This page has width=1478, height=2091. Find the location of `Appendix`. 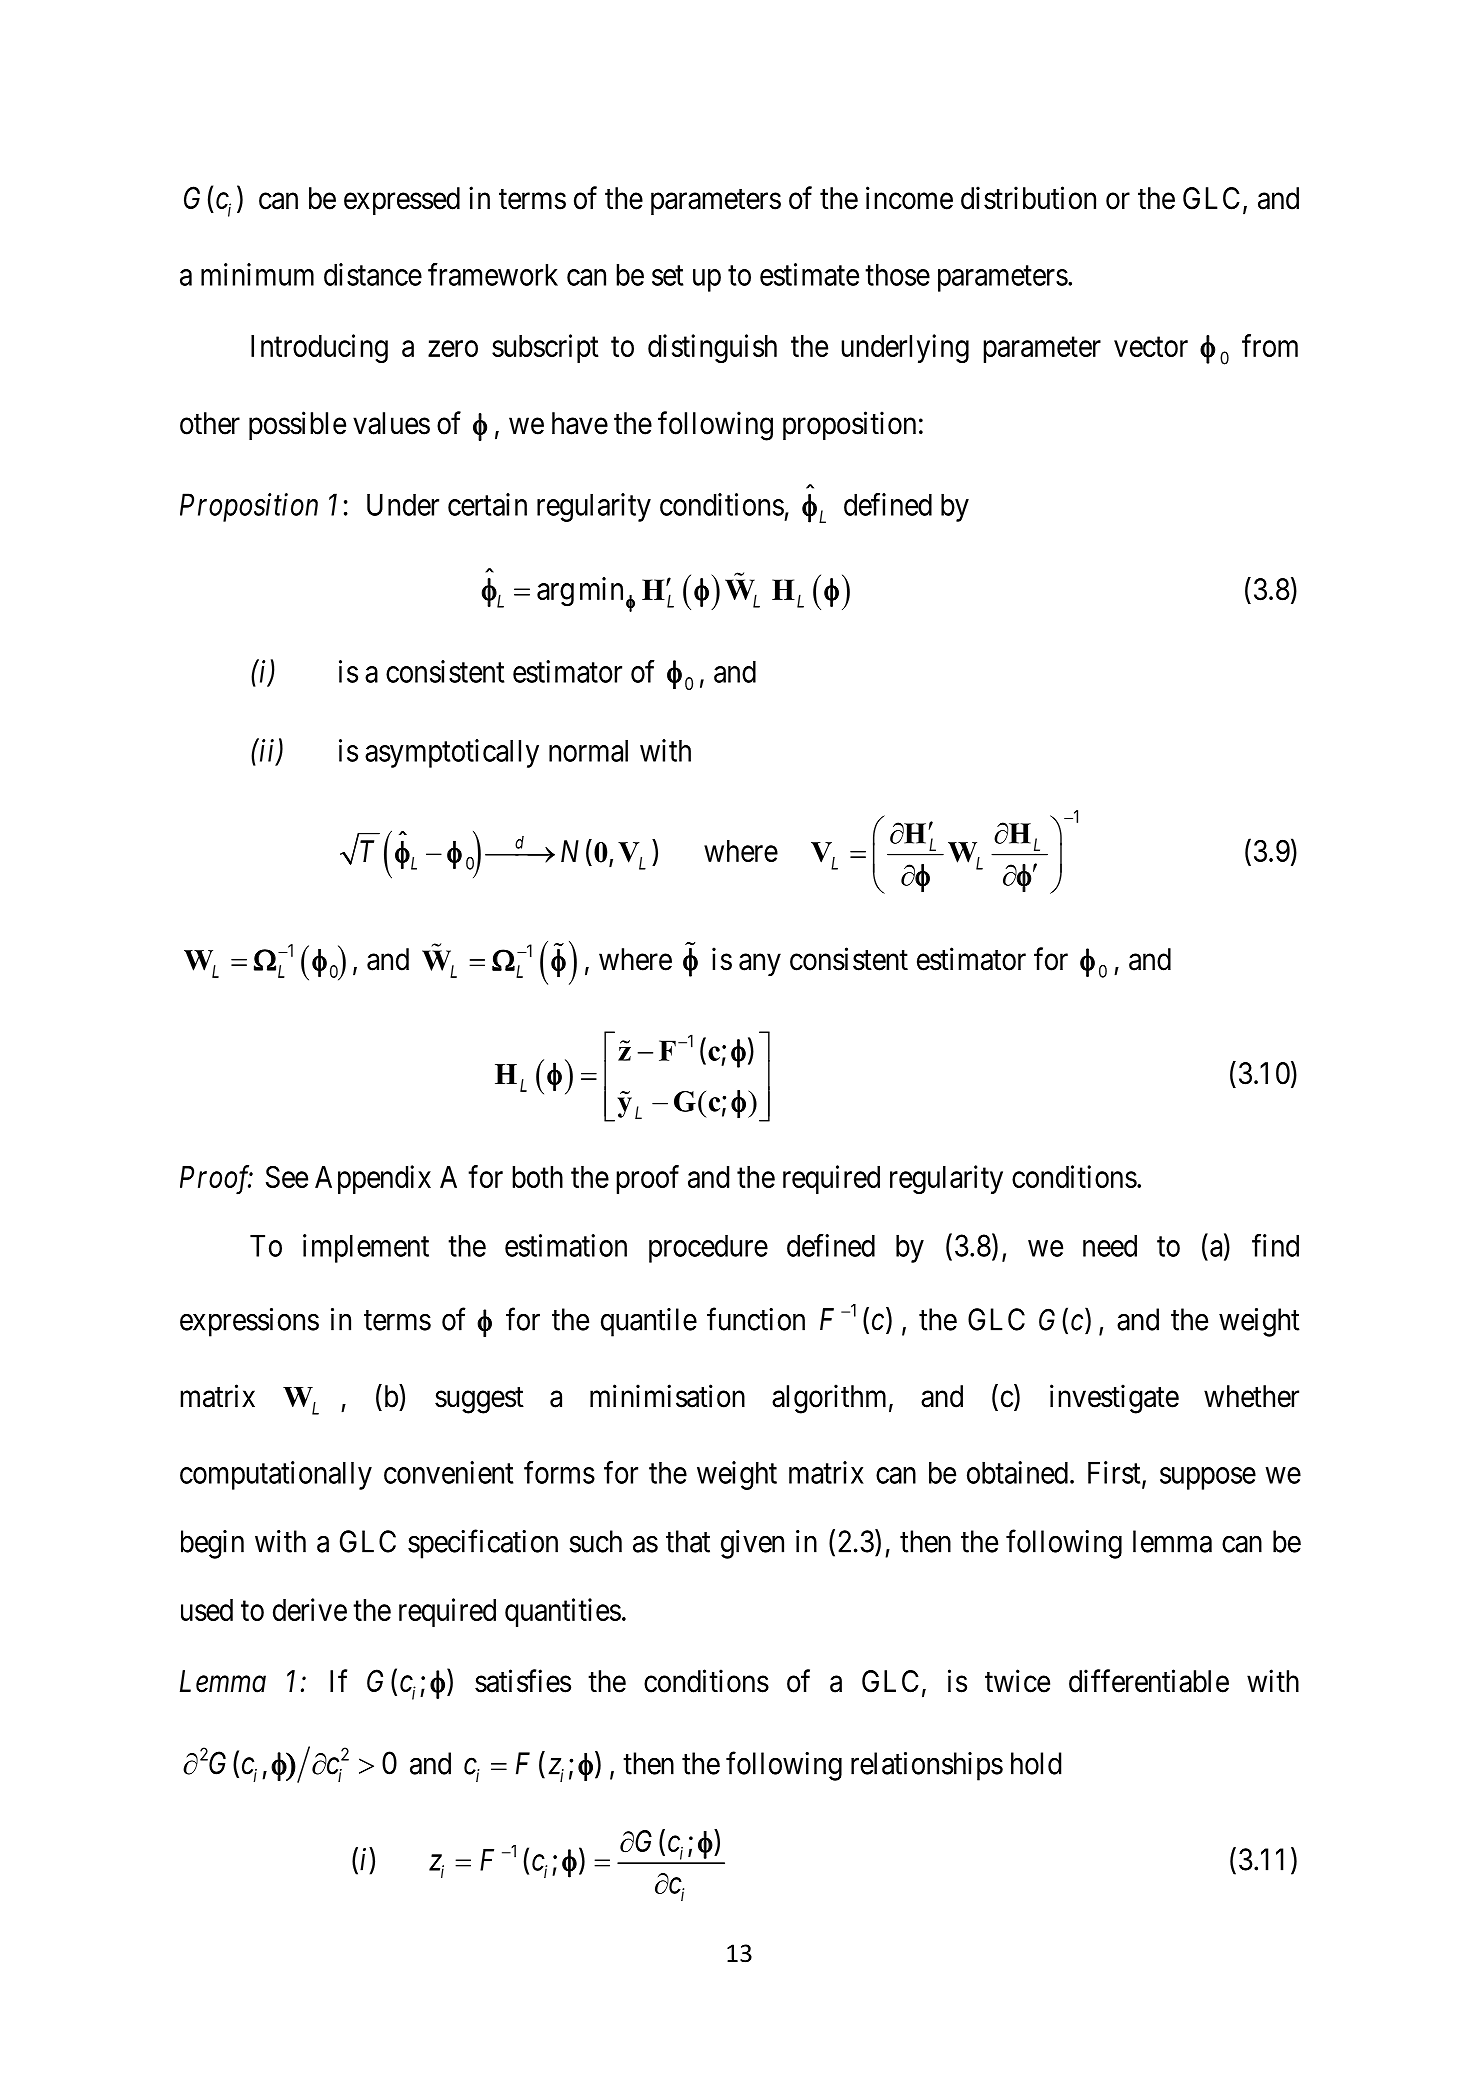

Appendix is located at coordinates (373, 1179).
